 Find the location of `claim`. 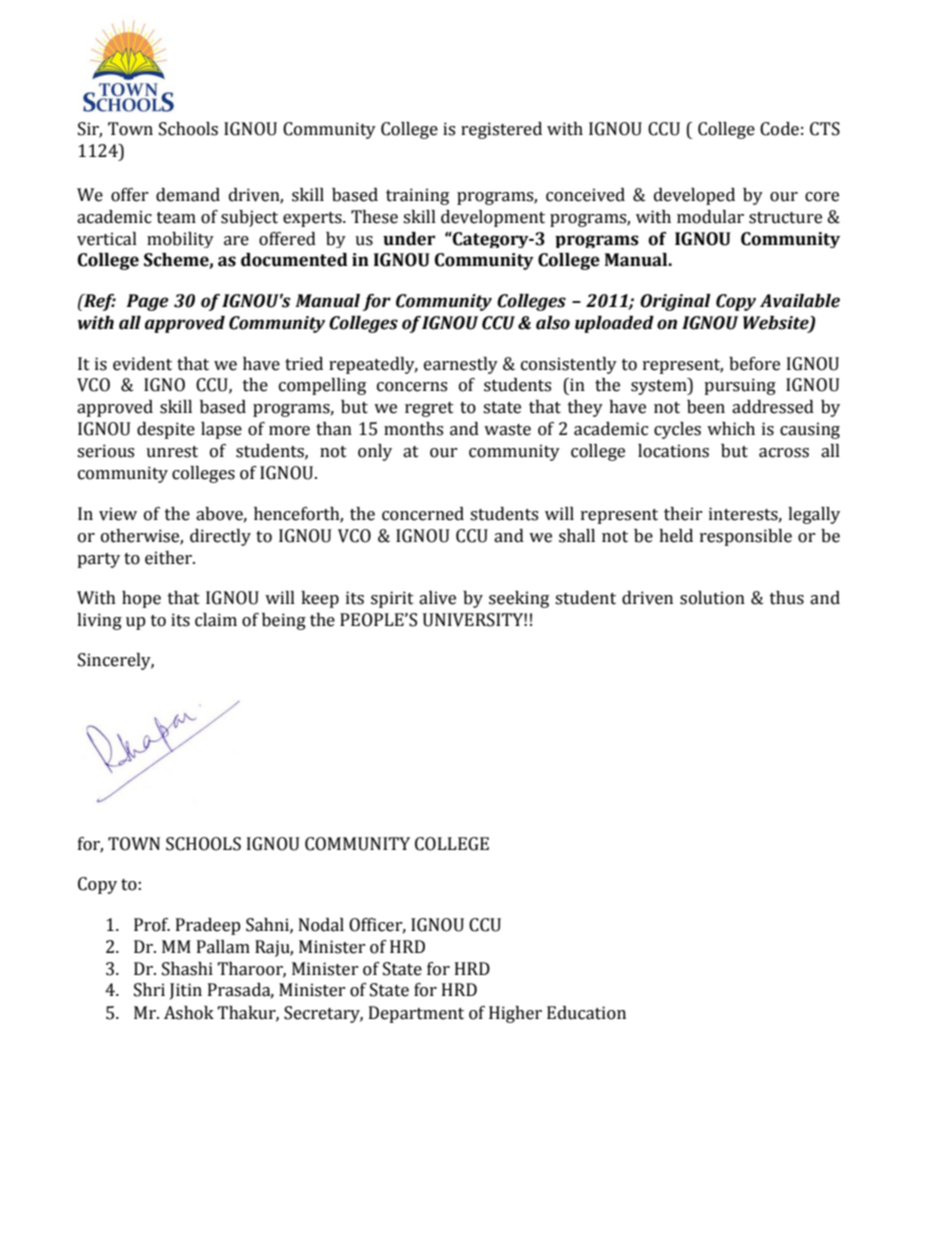

claim is located at coordinates (216, 620).
